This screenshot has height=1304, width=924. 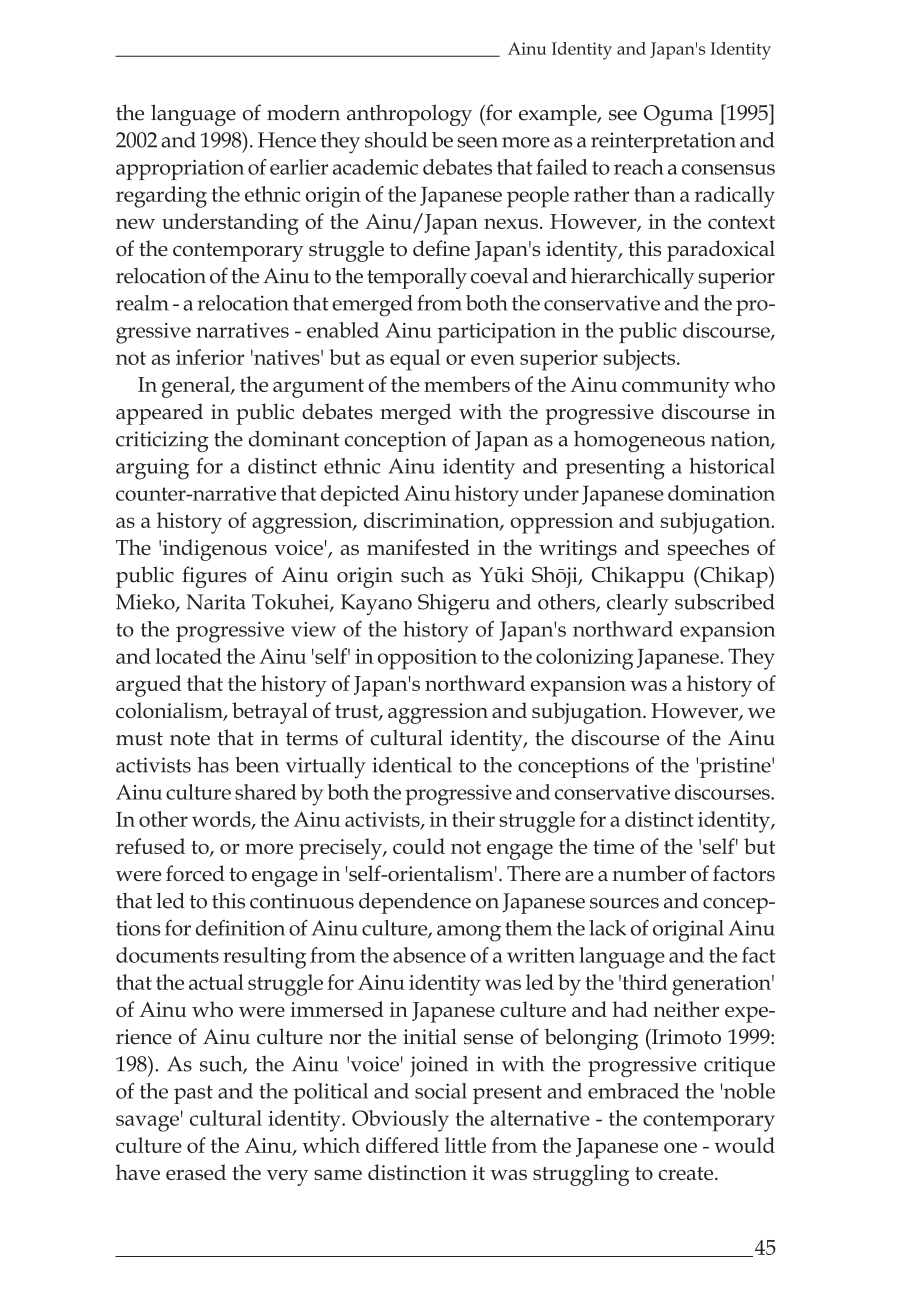 What do you see at coordinates (663, 142) in the screenshot?
I see `reinterpretation` at bounding box center [663, 142].
